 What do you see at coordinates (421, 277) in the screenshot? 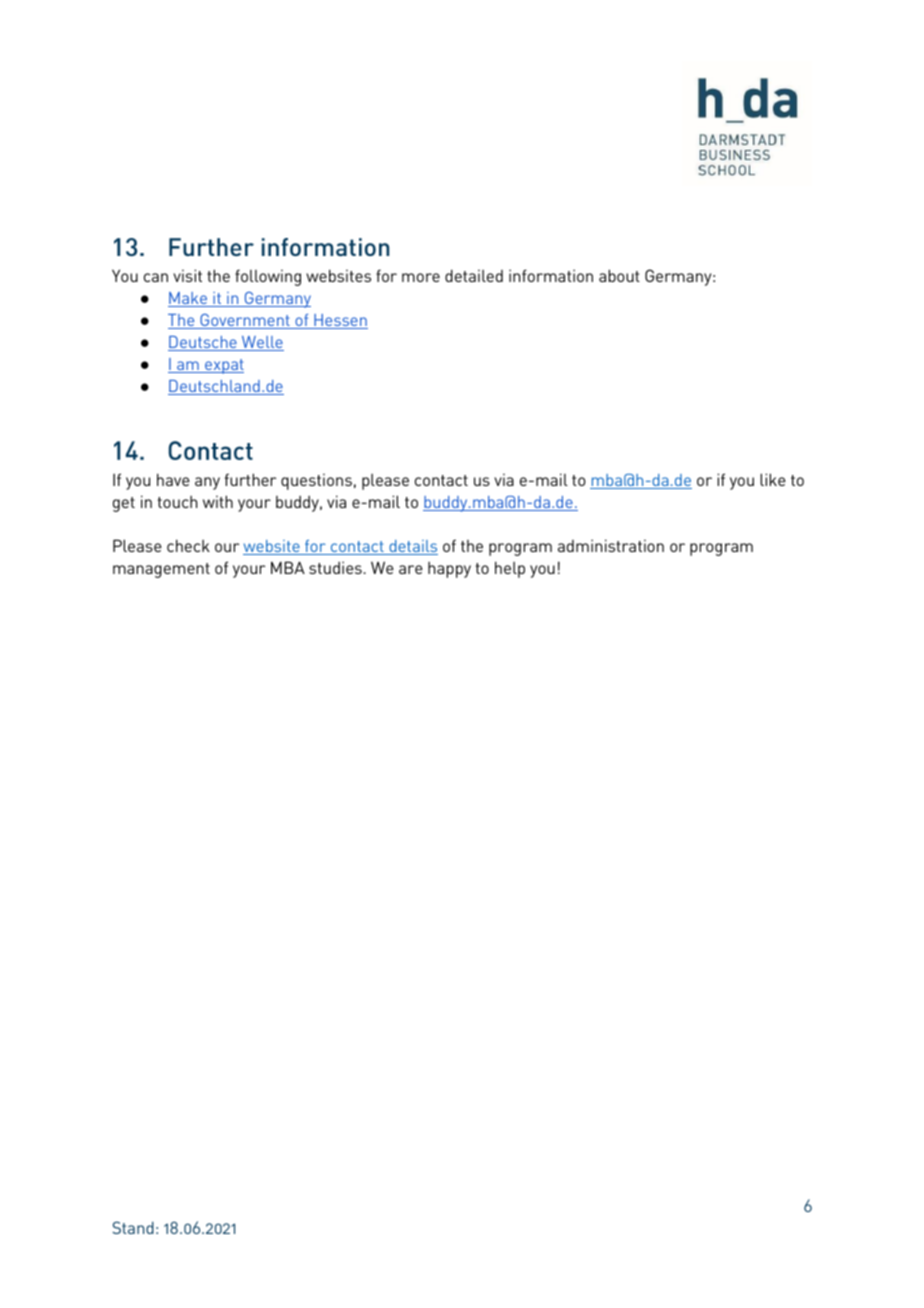
I see `more` at bounding box center [421, 277].
